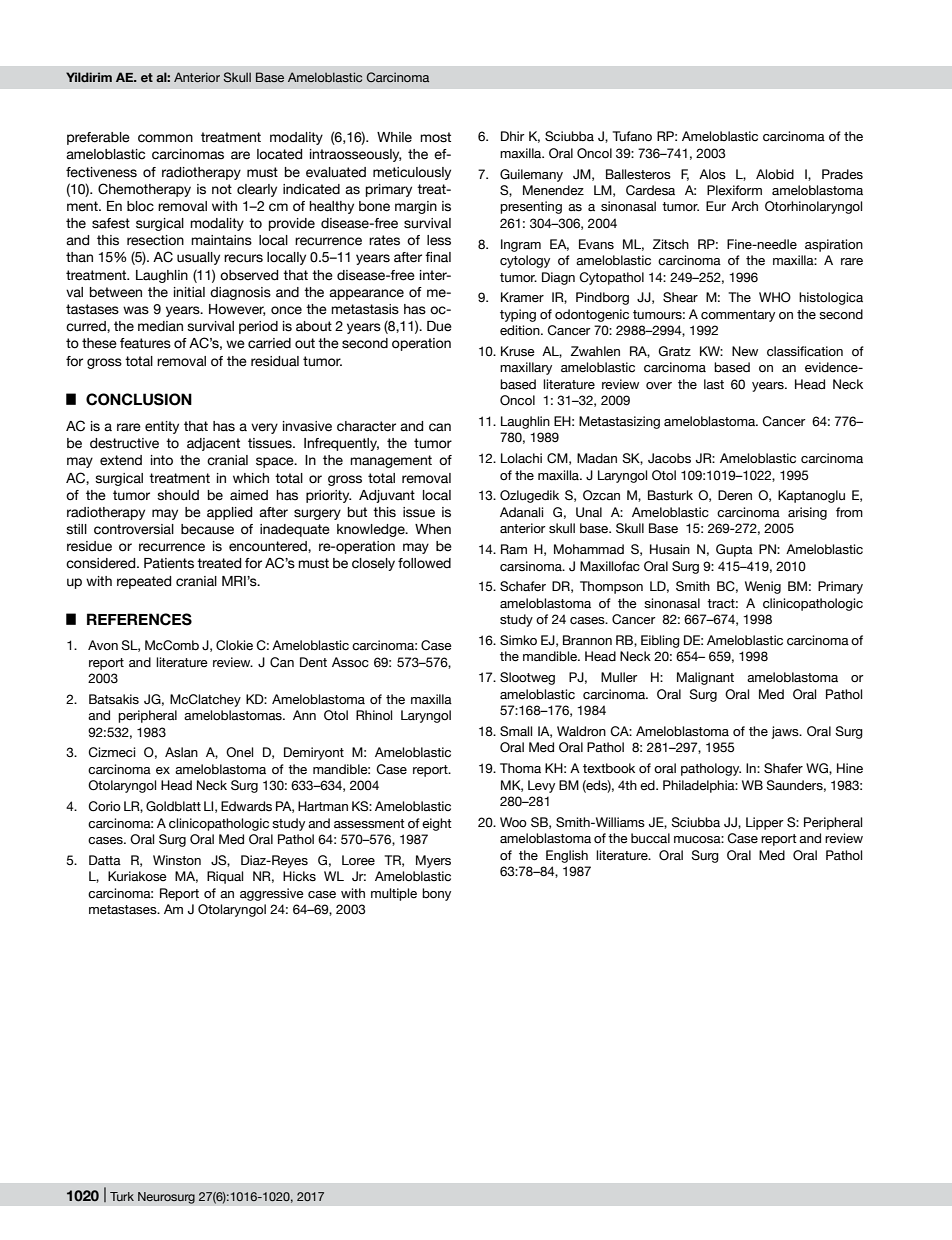 The image size is (952, 1240). What do you see at coordinates (522, 297) in the screenshot?
I see `Kramer` at bounding box center [522, 297].
